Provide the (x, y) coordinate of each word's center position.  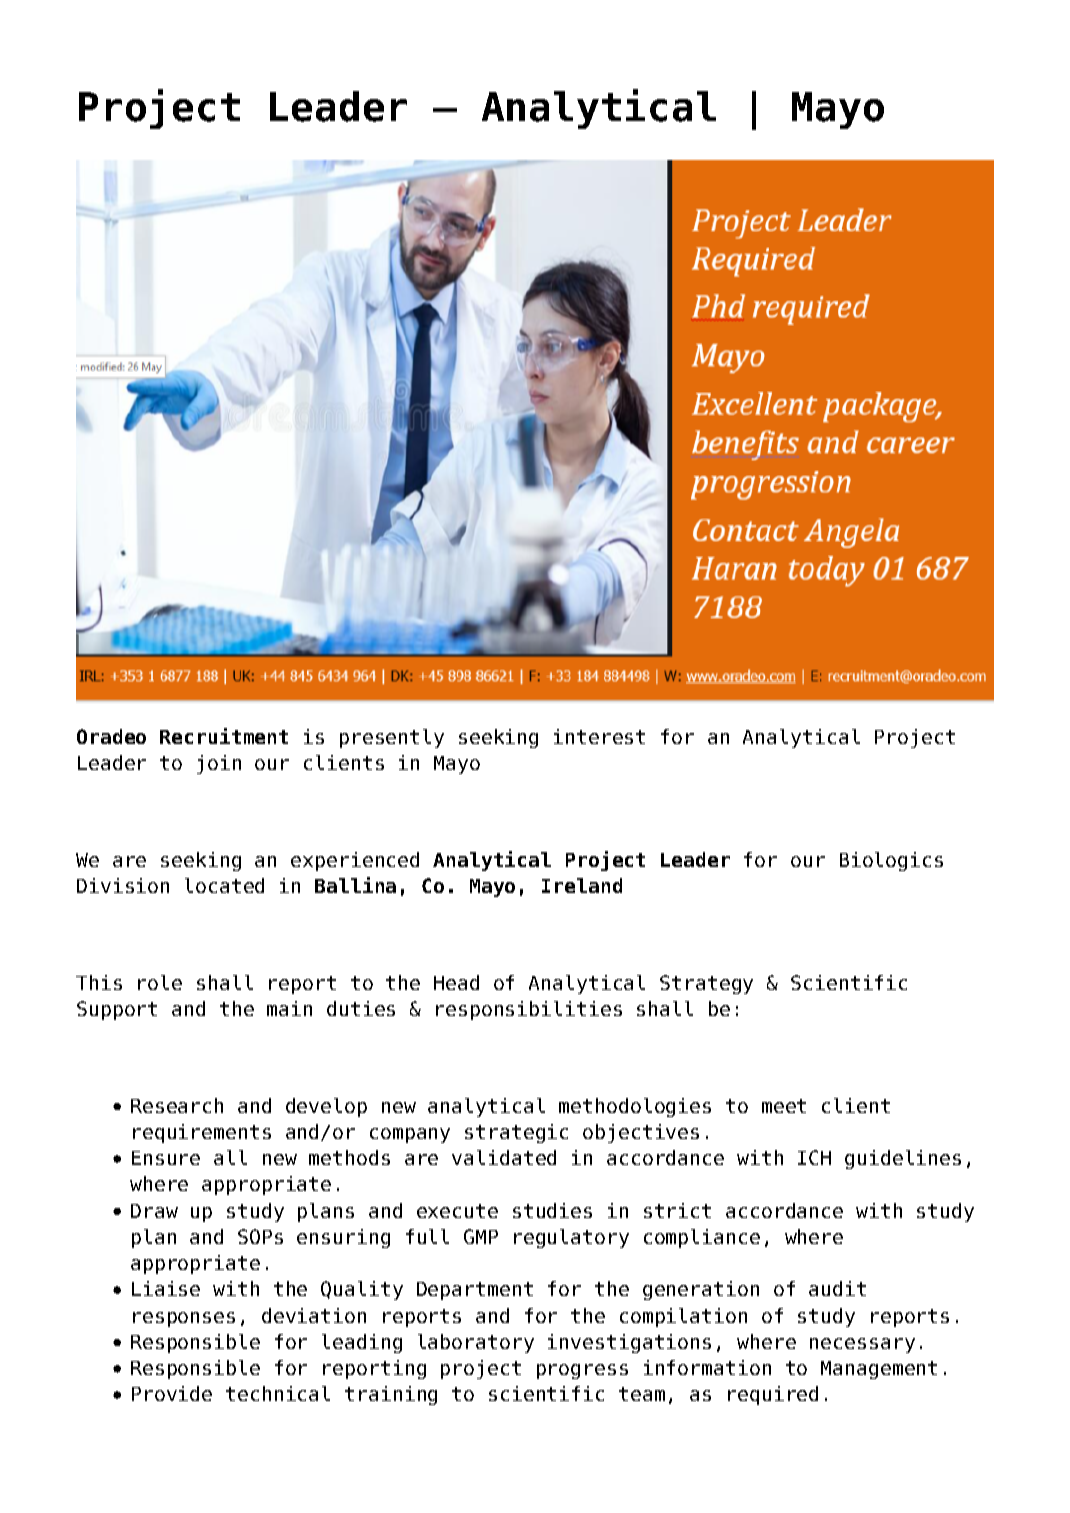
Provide (172, 1393)
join (219, 764)
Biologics (891, 861)
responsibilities (529, 1010)
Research (177, 1105)
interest (599, 736)
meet (784, 1106)
